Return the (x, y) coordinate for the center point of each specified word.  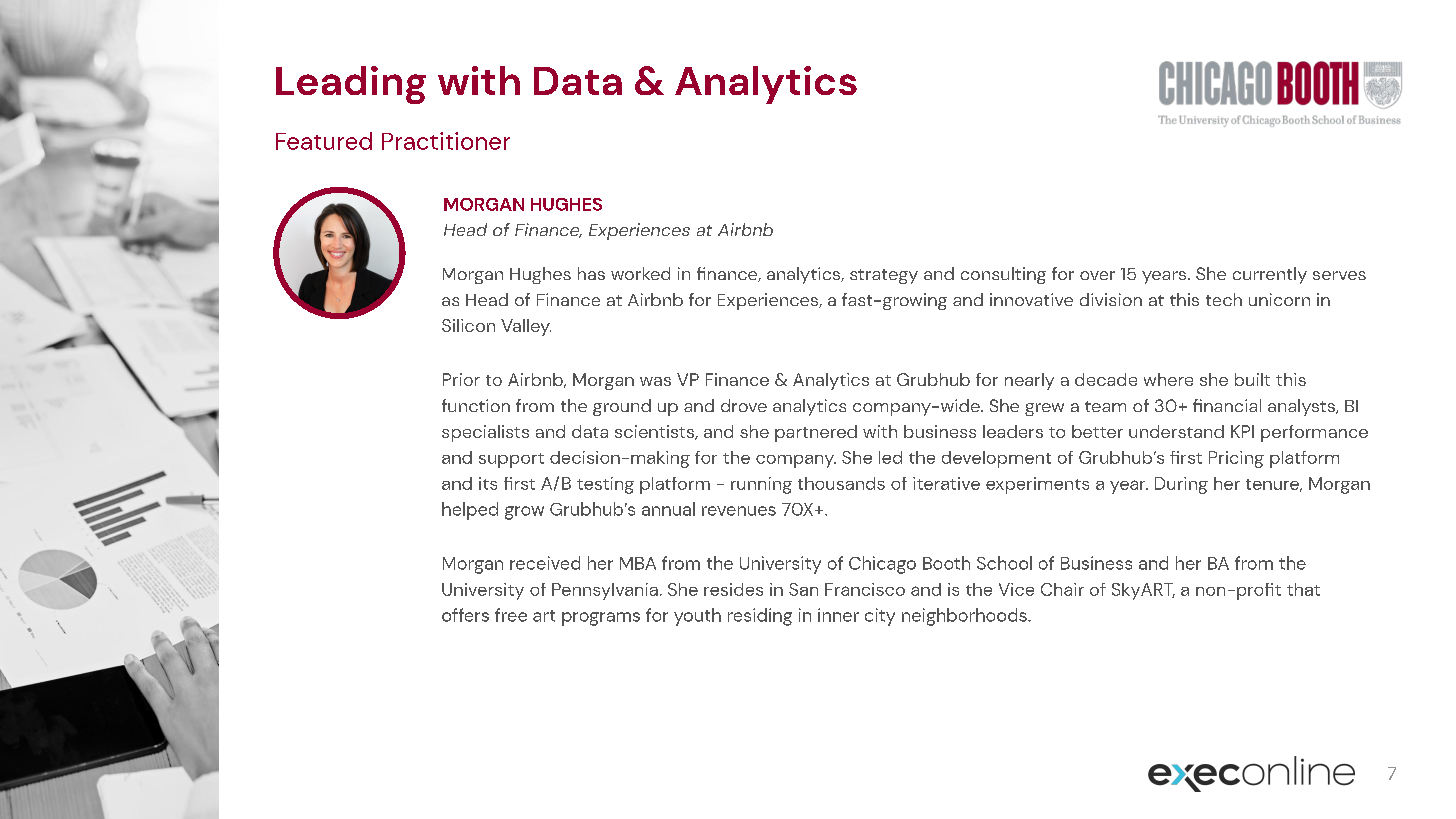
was (655, 381)
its (488, 483)
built (1252, 379)
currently (1270, 275)
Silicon (468, 325)
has (591, 273)
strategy (884, 276)
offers (465, 615)
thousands (841, 483)
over (1097, 275)
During (1181, 485)
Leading (351, 85)
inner (838, 615)
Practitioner (446, 141)
